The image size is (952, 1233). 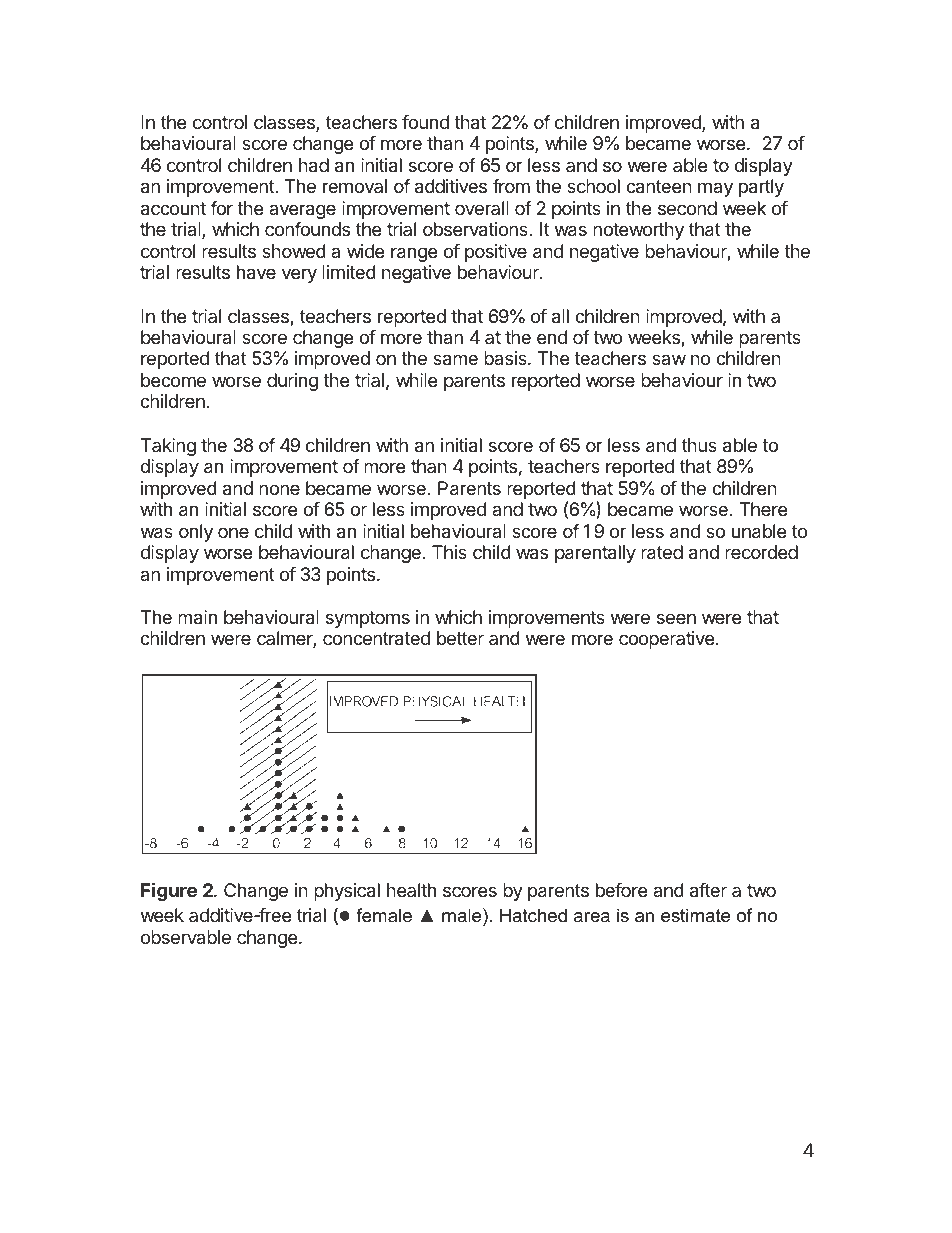 What do you see at coordinates (169, 891) in the page?
I see `Figure` at bounding box center [169, 891].
